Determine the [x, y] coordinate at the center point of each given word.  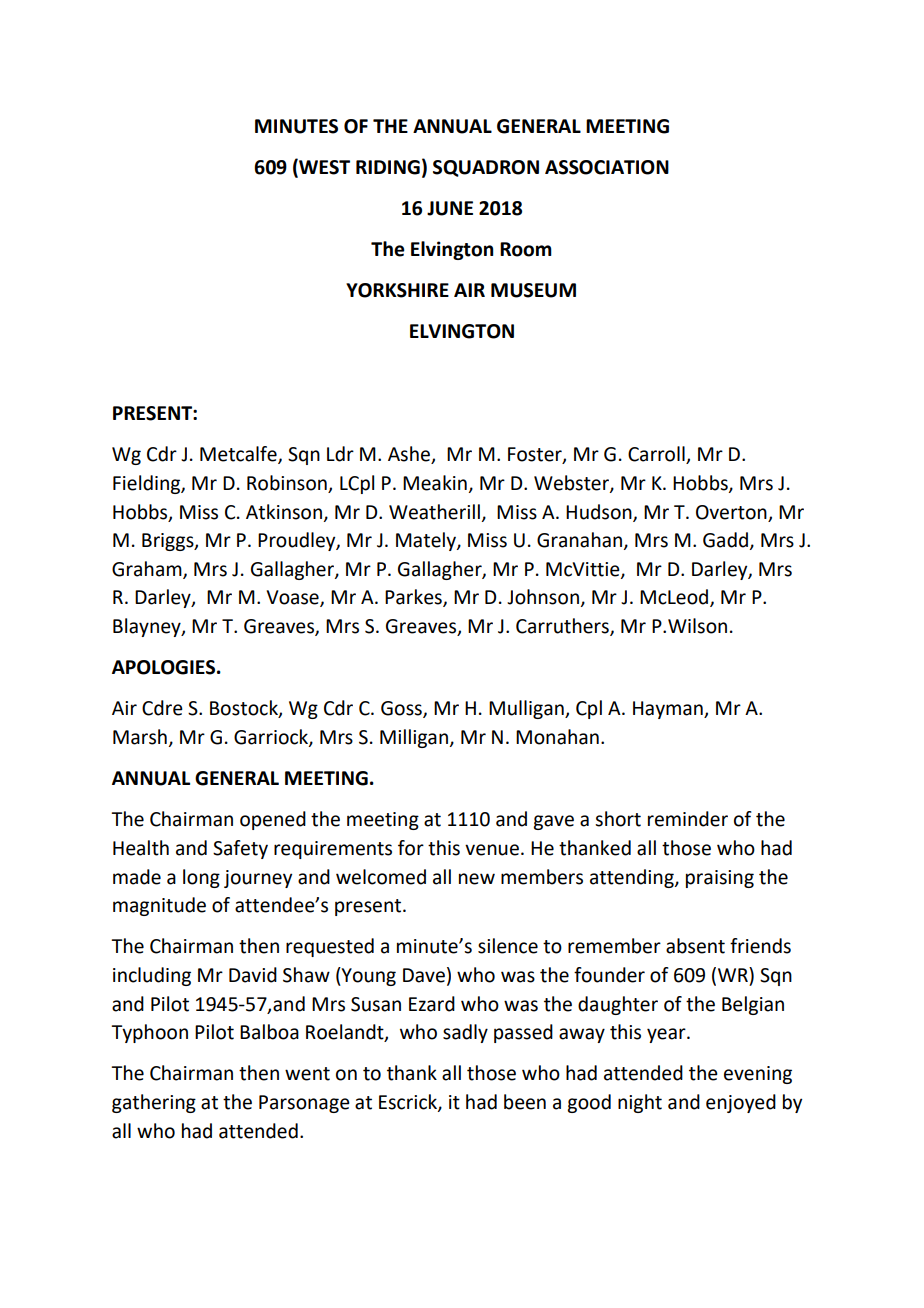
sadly [465, 1033]
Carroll [657, 455]
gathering [154, 1103]
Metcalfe [239, 455]
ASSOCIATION [607, 167]
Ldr [340, 454]
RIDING [388, 167]
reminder [688, 819]
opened [273, 820]
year [667, 1035]
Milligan [414, 738]
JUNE [450, 208]
